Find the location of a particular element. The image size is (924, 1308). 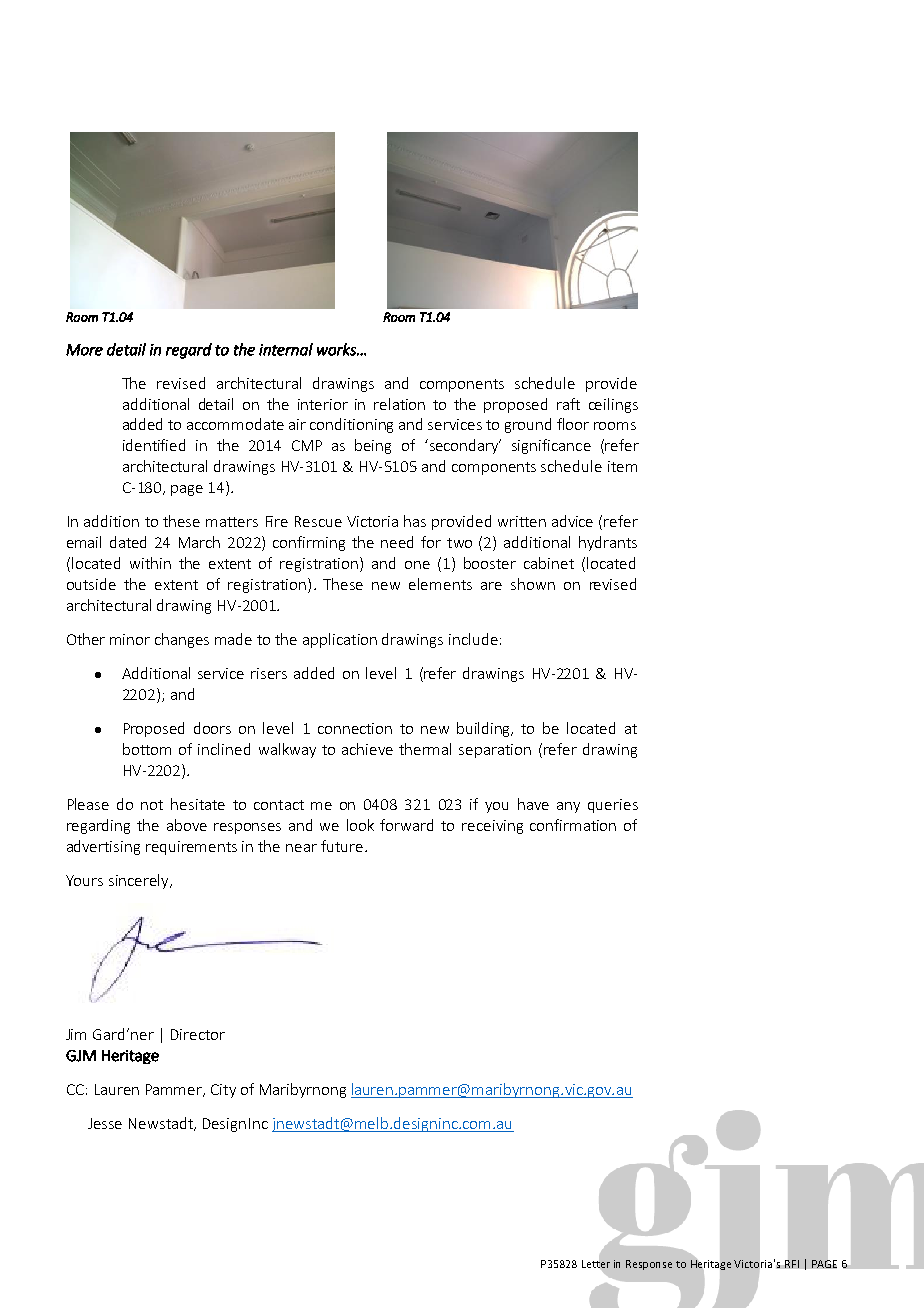

connection is located at coordinates (355, 728).
